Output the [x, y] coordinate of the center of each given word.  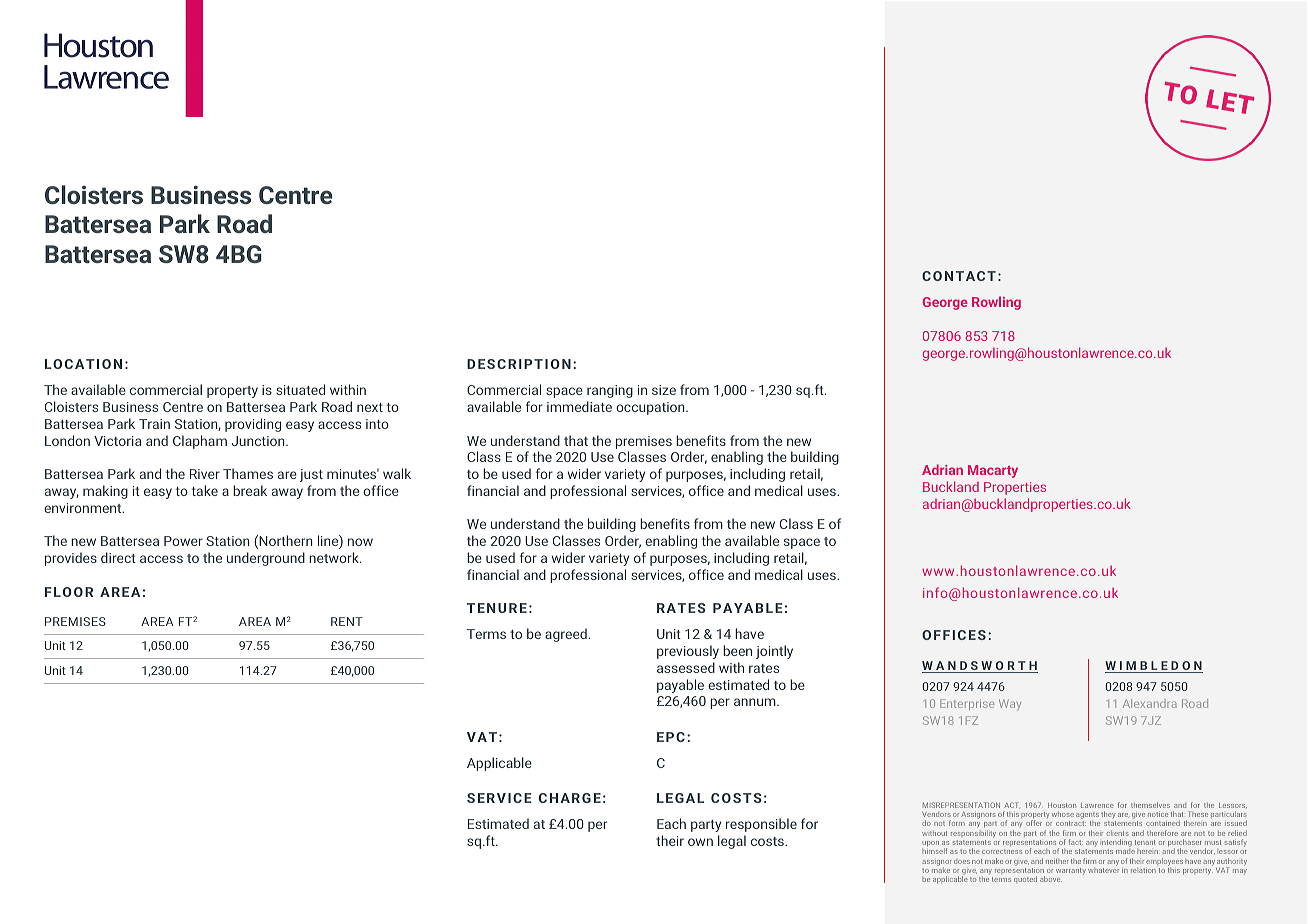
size [664, 390]
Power [183, 541]
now [360, 542]
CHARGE [570, 798]
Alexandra [1150, 703]
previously [688, 652]
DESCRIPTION [519, 364]
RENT [347, 621]
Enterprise [967, 704]
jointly [774, 652]
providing [253, 425]
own [700, 842]
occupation [651, 408]
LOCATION [83, 364]
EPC [671, 737]
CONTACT [959, 276]
